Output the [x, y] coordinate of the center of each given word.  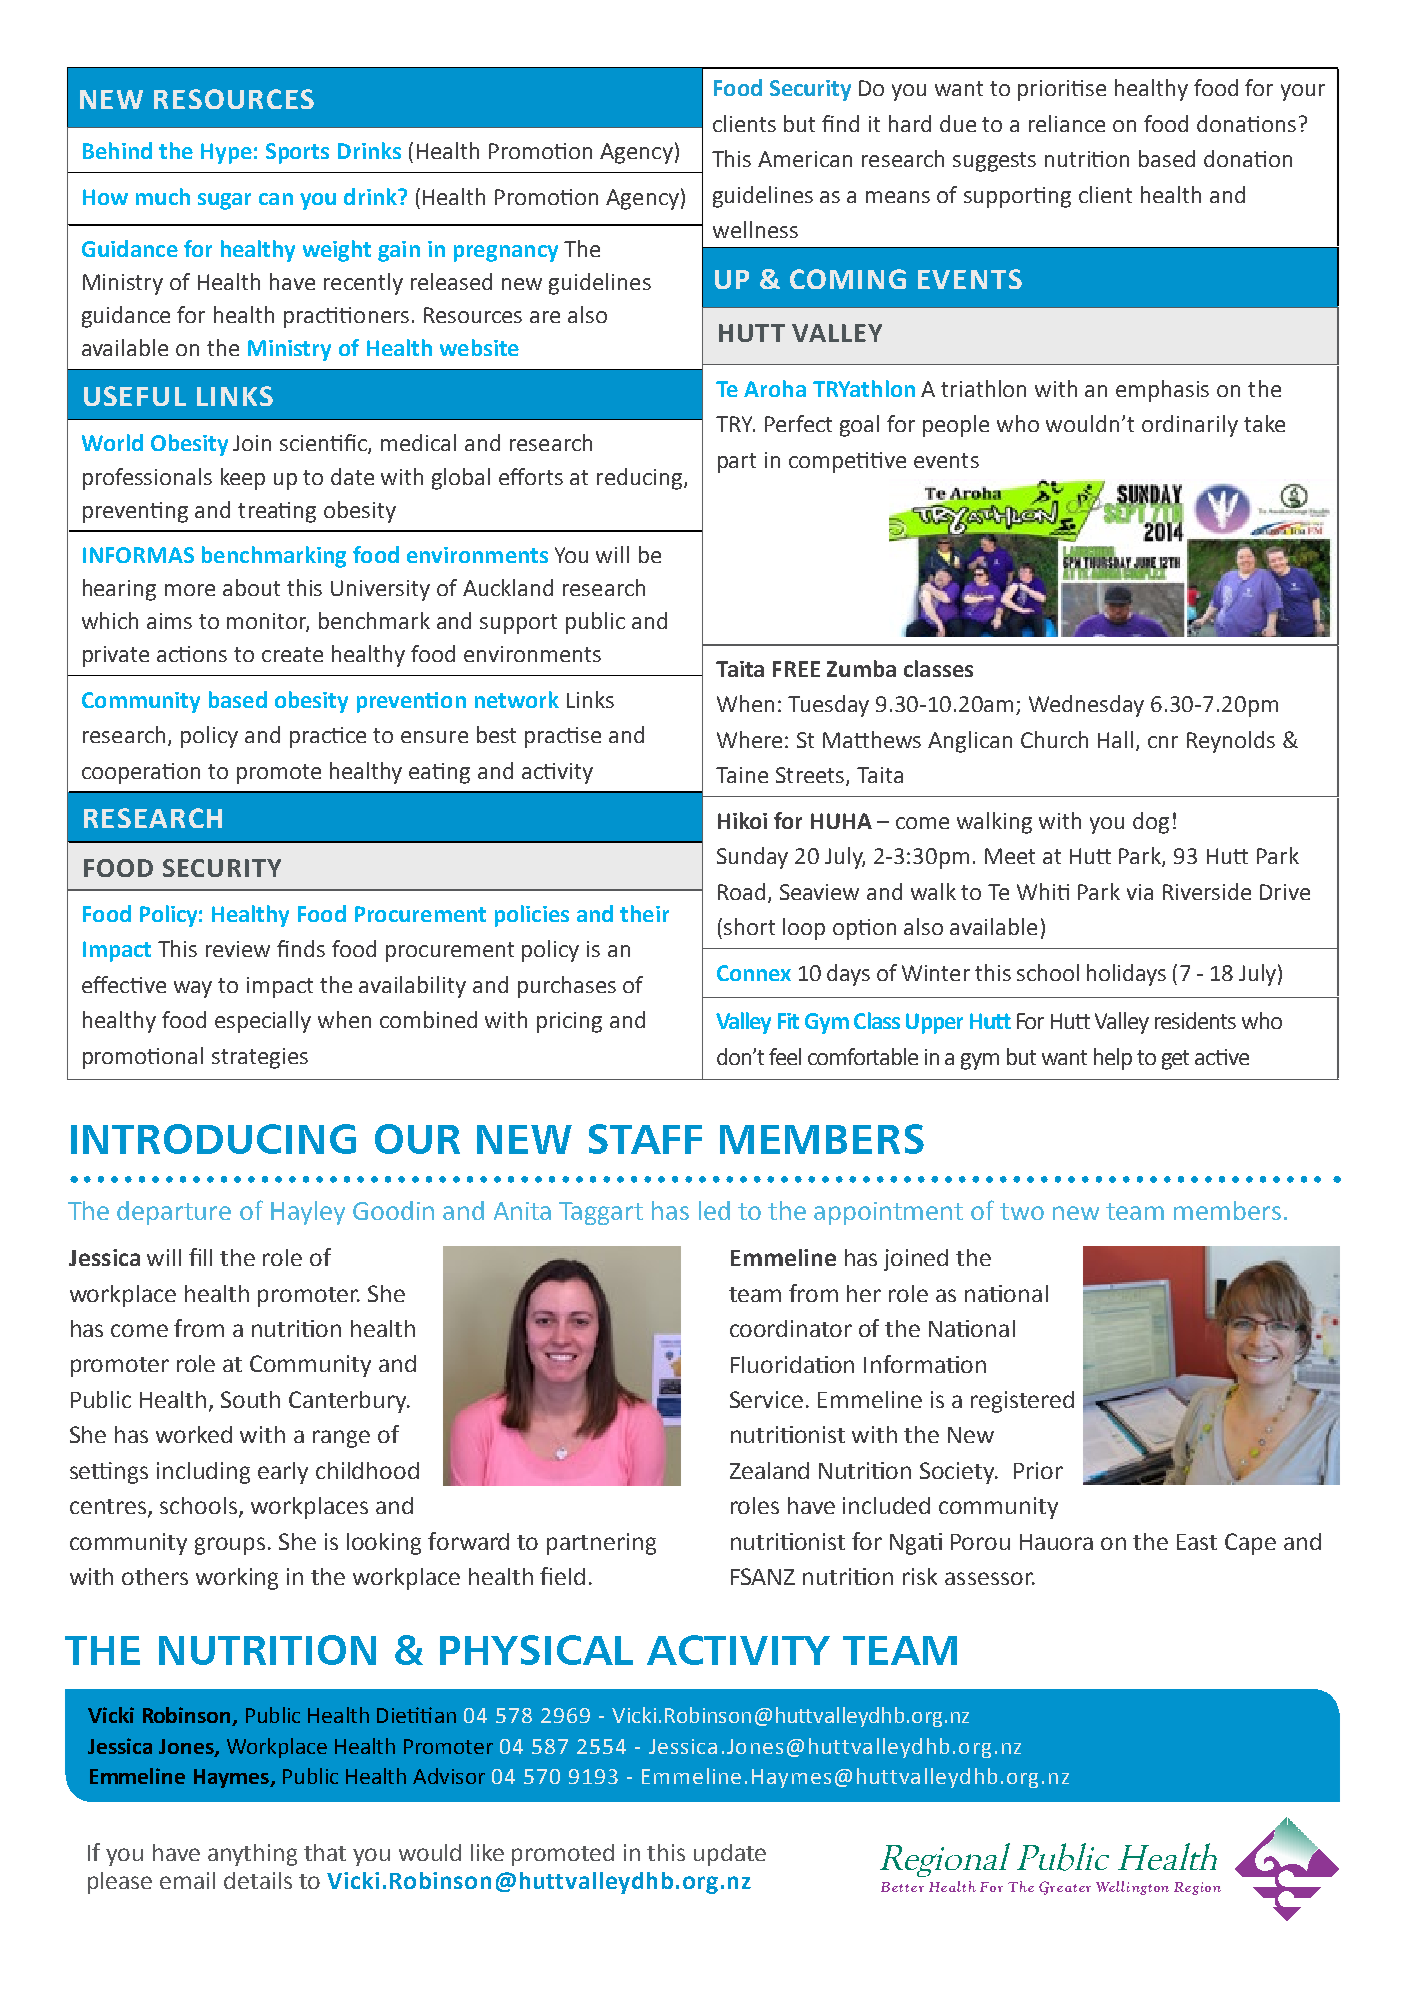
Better [902, 1887]
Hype [226, 153]
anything [252, 1855]
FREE [796, 669]
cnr [1163, 742]
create [292, 654]
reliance [1067, 123]
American [805, 159]
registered [1022, 1402]
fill [200, 1257]
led [714, 1210]
